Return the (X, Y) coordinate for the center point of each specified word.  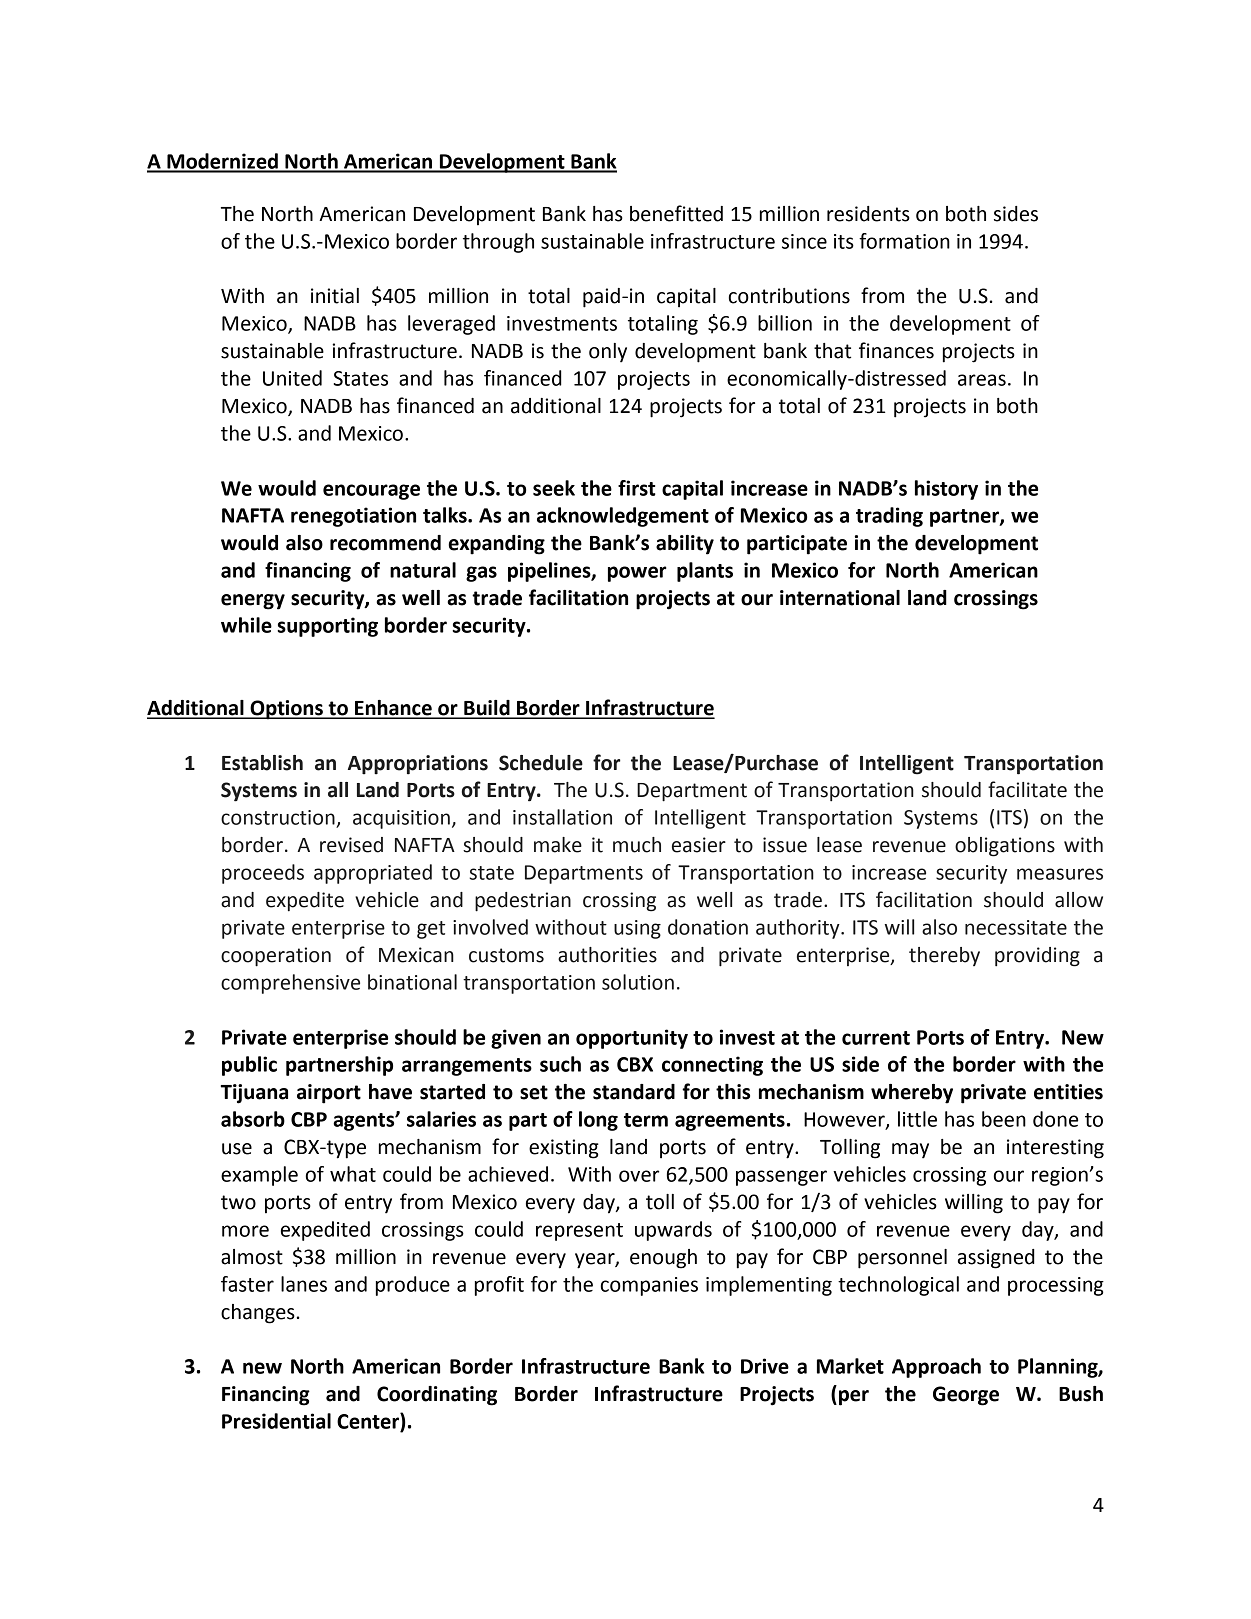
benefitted (676, 213)
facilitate (1027, 789)
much (637, 845)
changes (258, 1314)
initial (335, 296)
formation (904, 241)
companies (649, 1286)
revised (351, 845)
